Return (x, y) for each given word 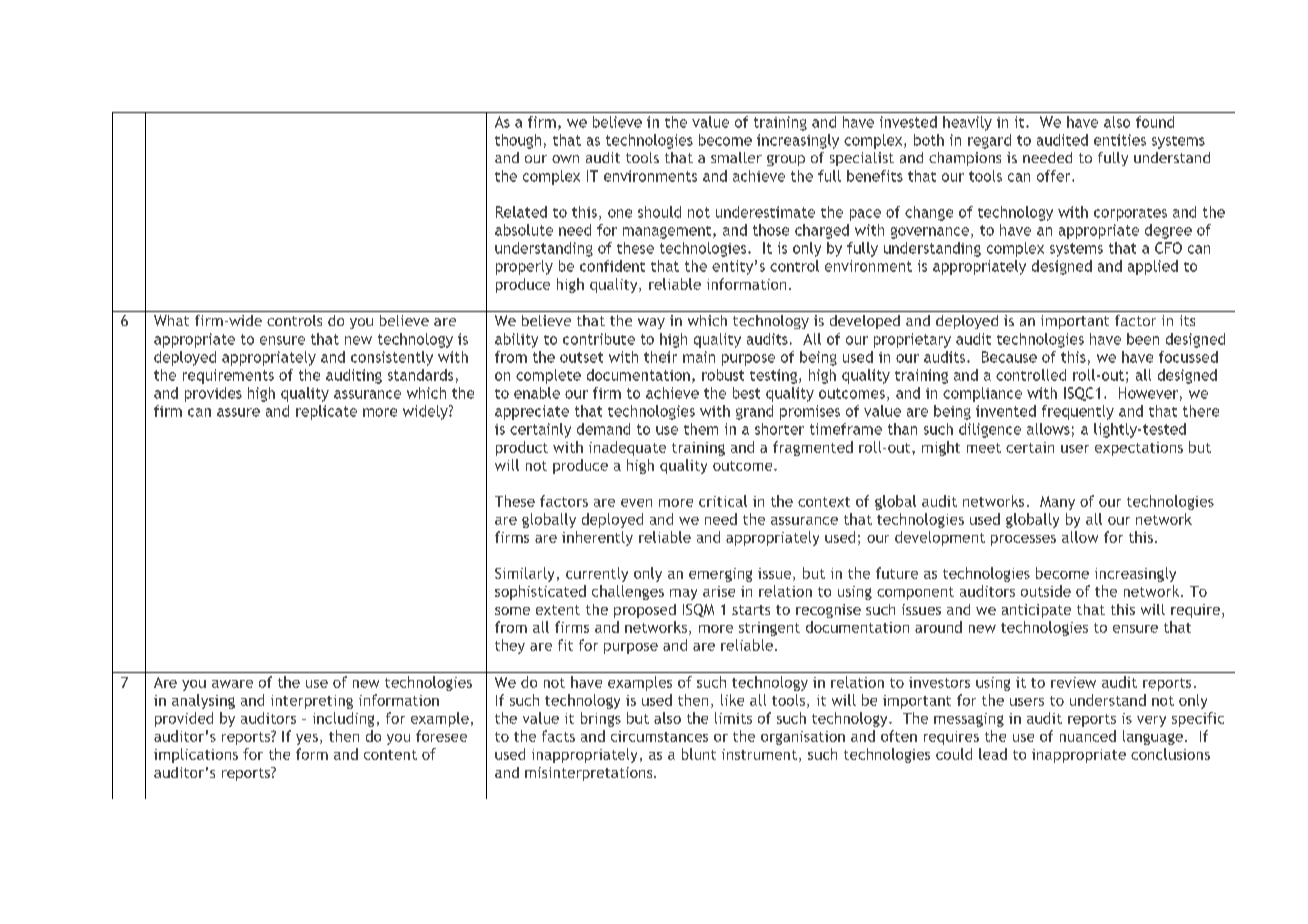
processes (1023, 540)
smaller (736, 157)
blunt (699, 754)
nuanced (1088, 736)
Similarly (524, 574)
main (699, 357)
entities (1120, 140)
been (1143, 339)
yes (307, 739)
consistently (392, 358)
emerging (720, 575)
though (518, 141)
